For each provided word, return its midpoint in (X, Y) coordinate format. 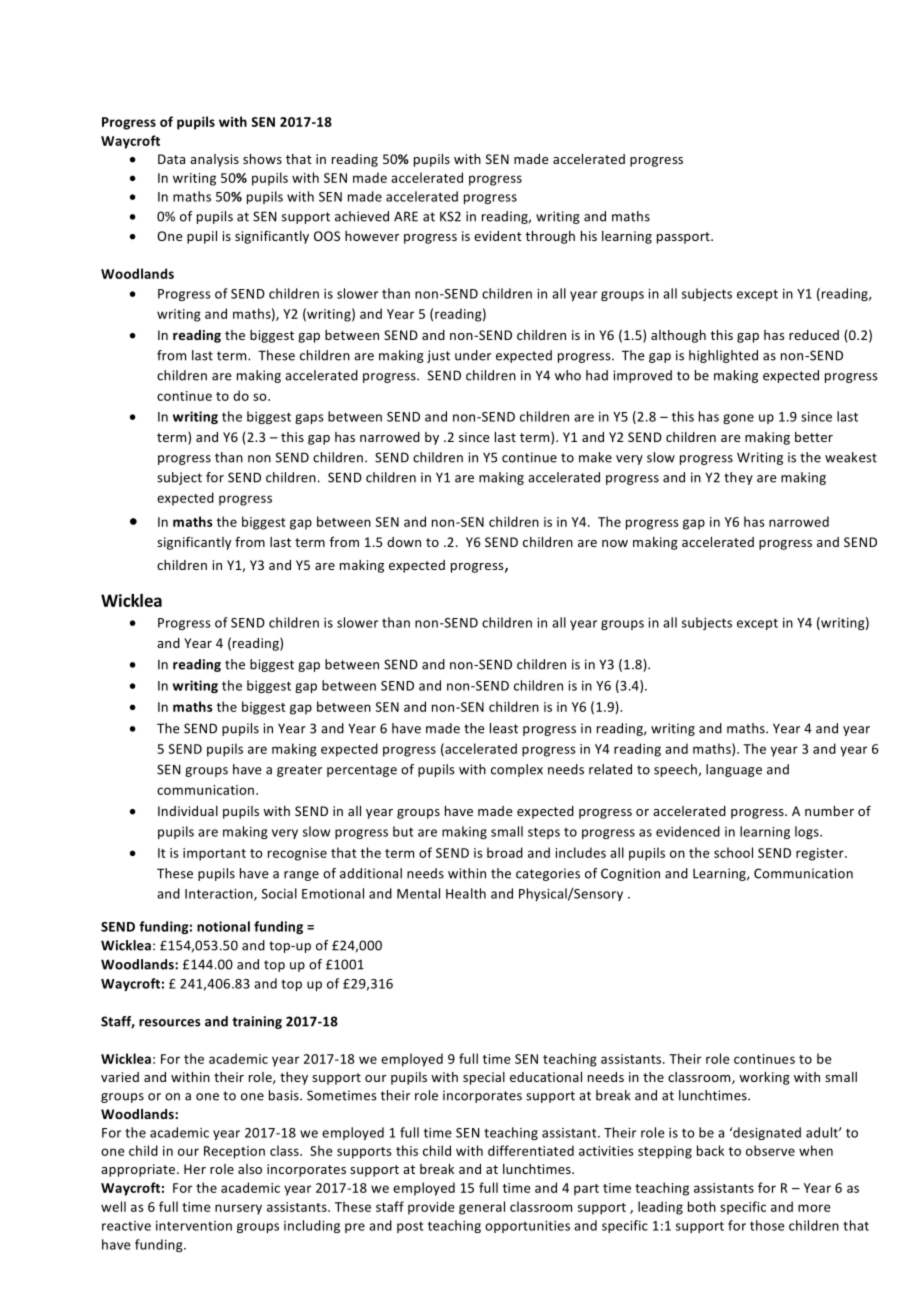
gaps (309, 419)
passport (684, 238)
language (734, 770)
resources (169, 1023)
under (473, 355)
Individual (188, 811)
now (615, 543)
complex (517, 770)
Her (195, 1169)
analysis (214, 160)
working (764, 1078)
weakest (851, 457)
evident (498, 236)
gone (738, 419)
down (404, 542)
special (484, 1078)
